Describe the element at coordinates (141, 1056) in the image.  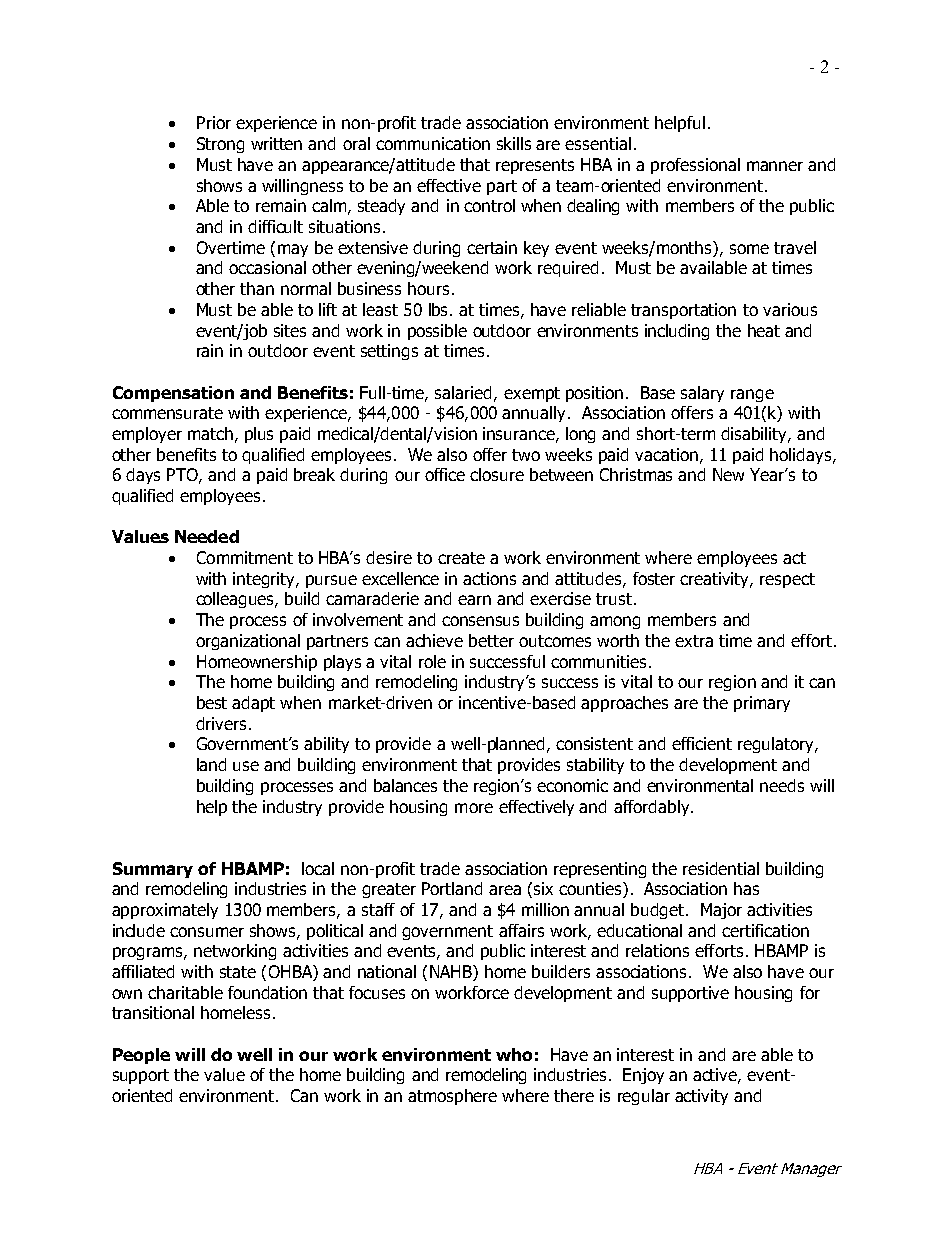
I see `People` at that location.
